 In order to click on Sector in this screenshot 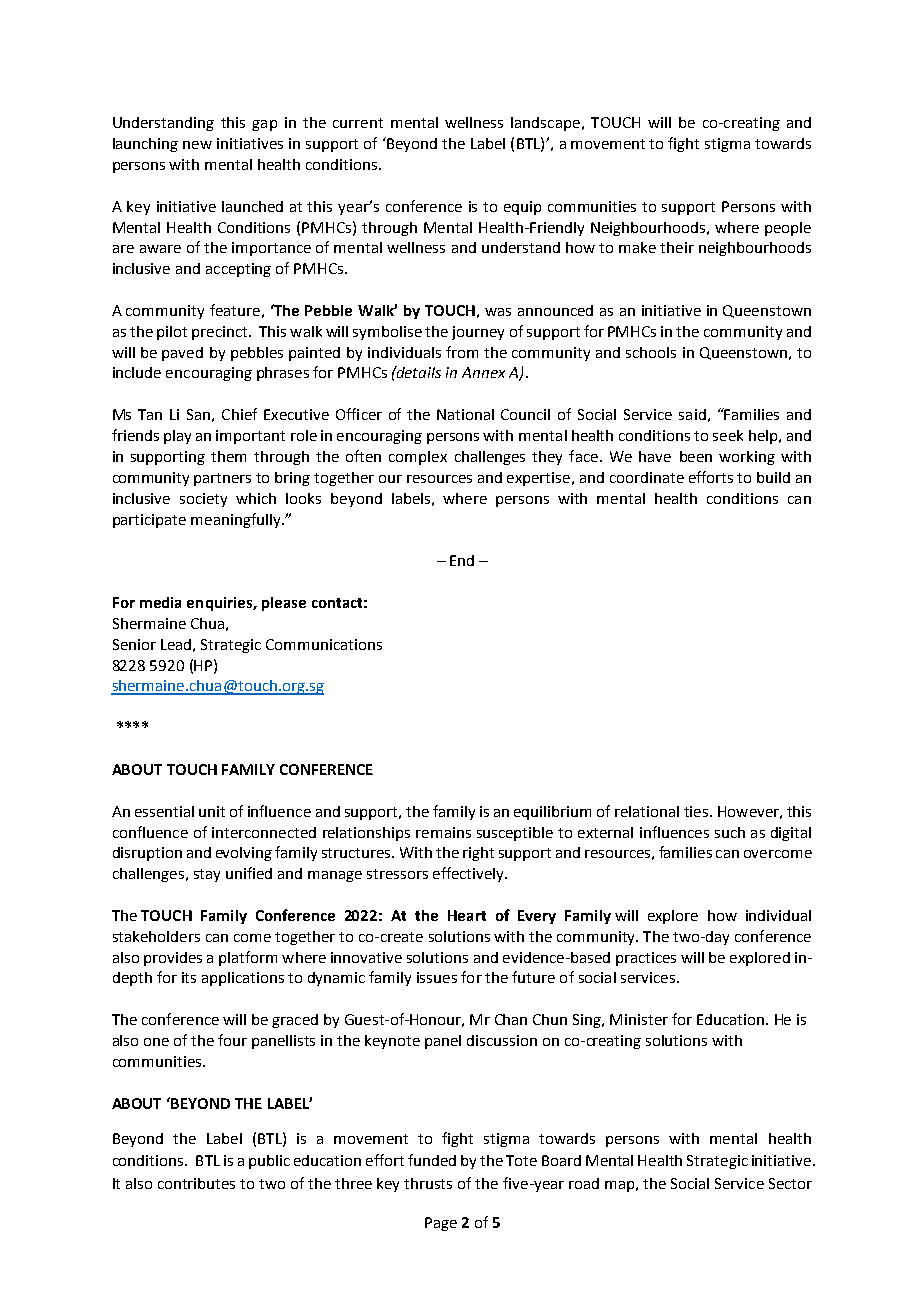, I will do `click(790, 1183)`.
